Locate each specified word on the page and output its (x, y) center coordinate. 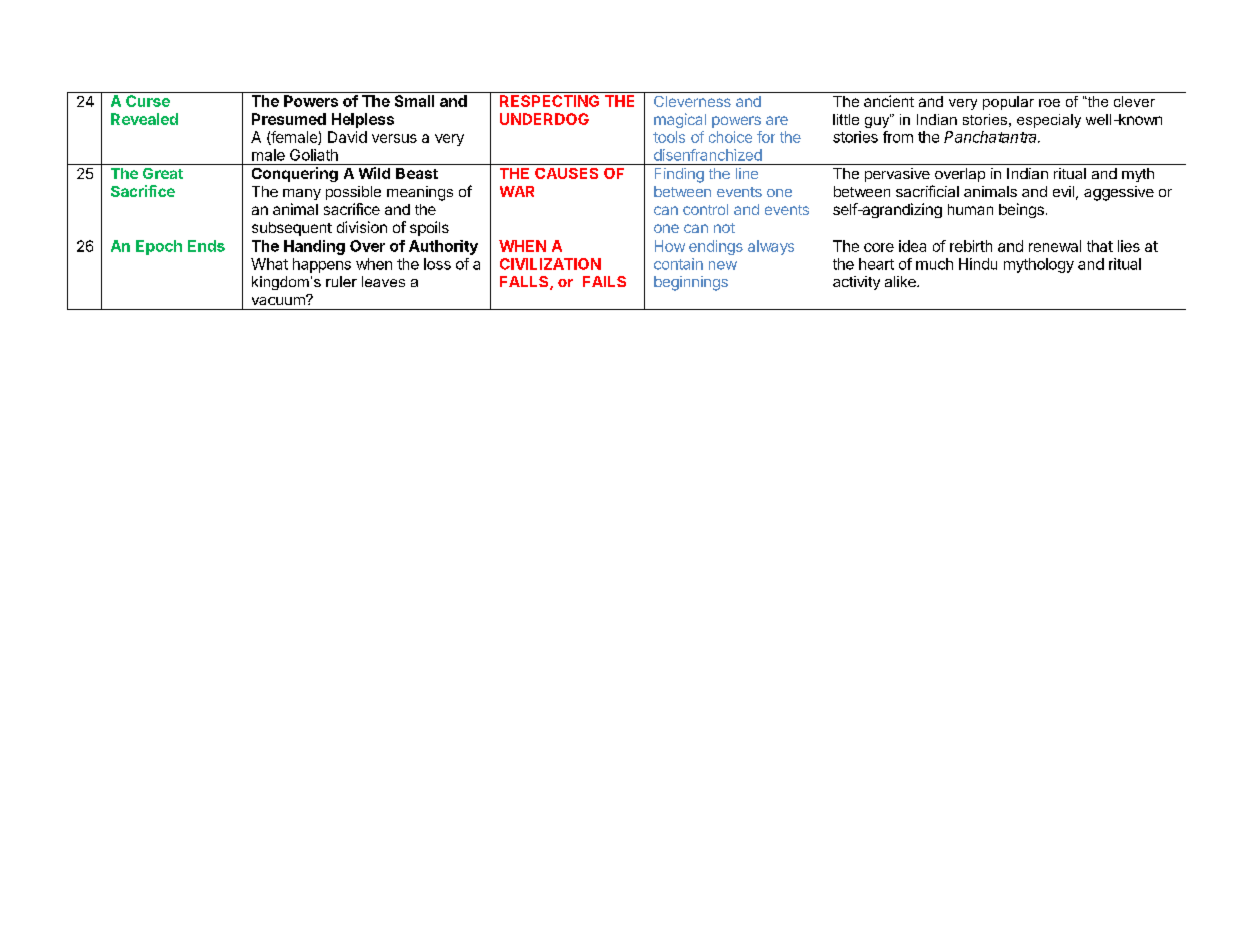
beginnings (691, 283)
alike (901, 281)
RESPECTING (549, 101)
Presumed (289, 119)
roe (1049, 103)
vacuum (279, 300)
